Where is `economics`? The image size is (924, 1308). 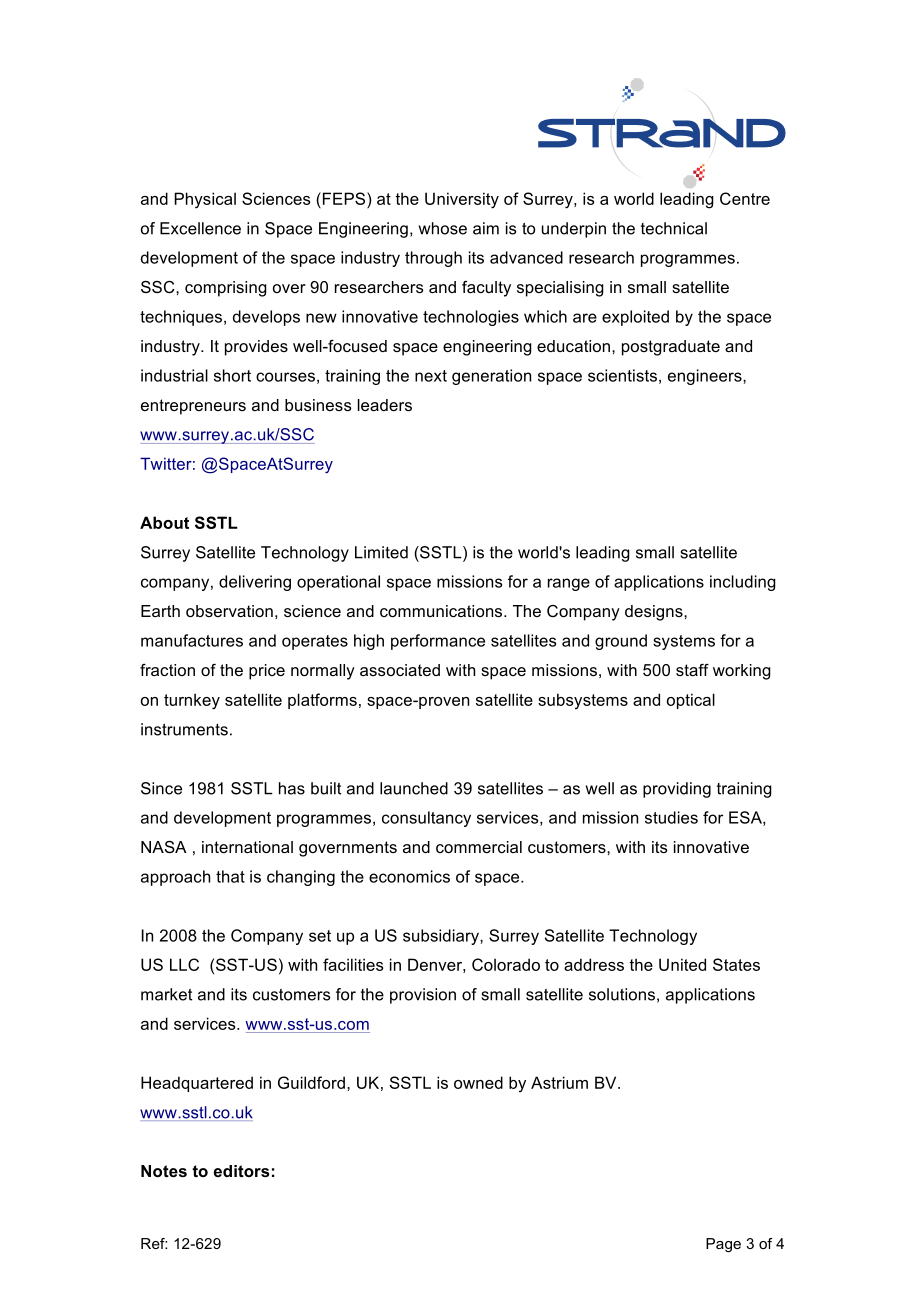
economics is located at coordinates (409, 876).
